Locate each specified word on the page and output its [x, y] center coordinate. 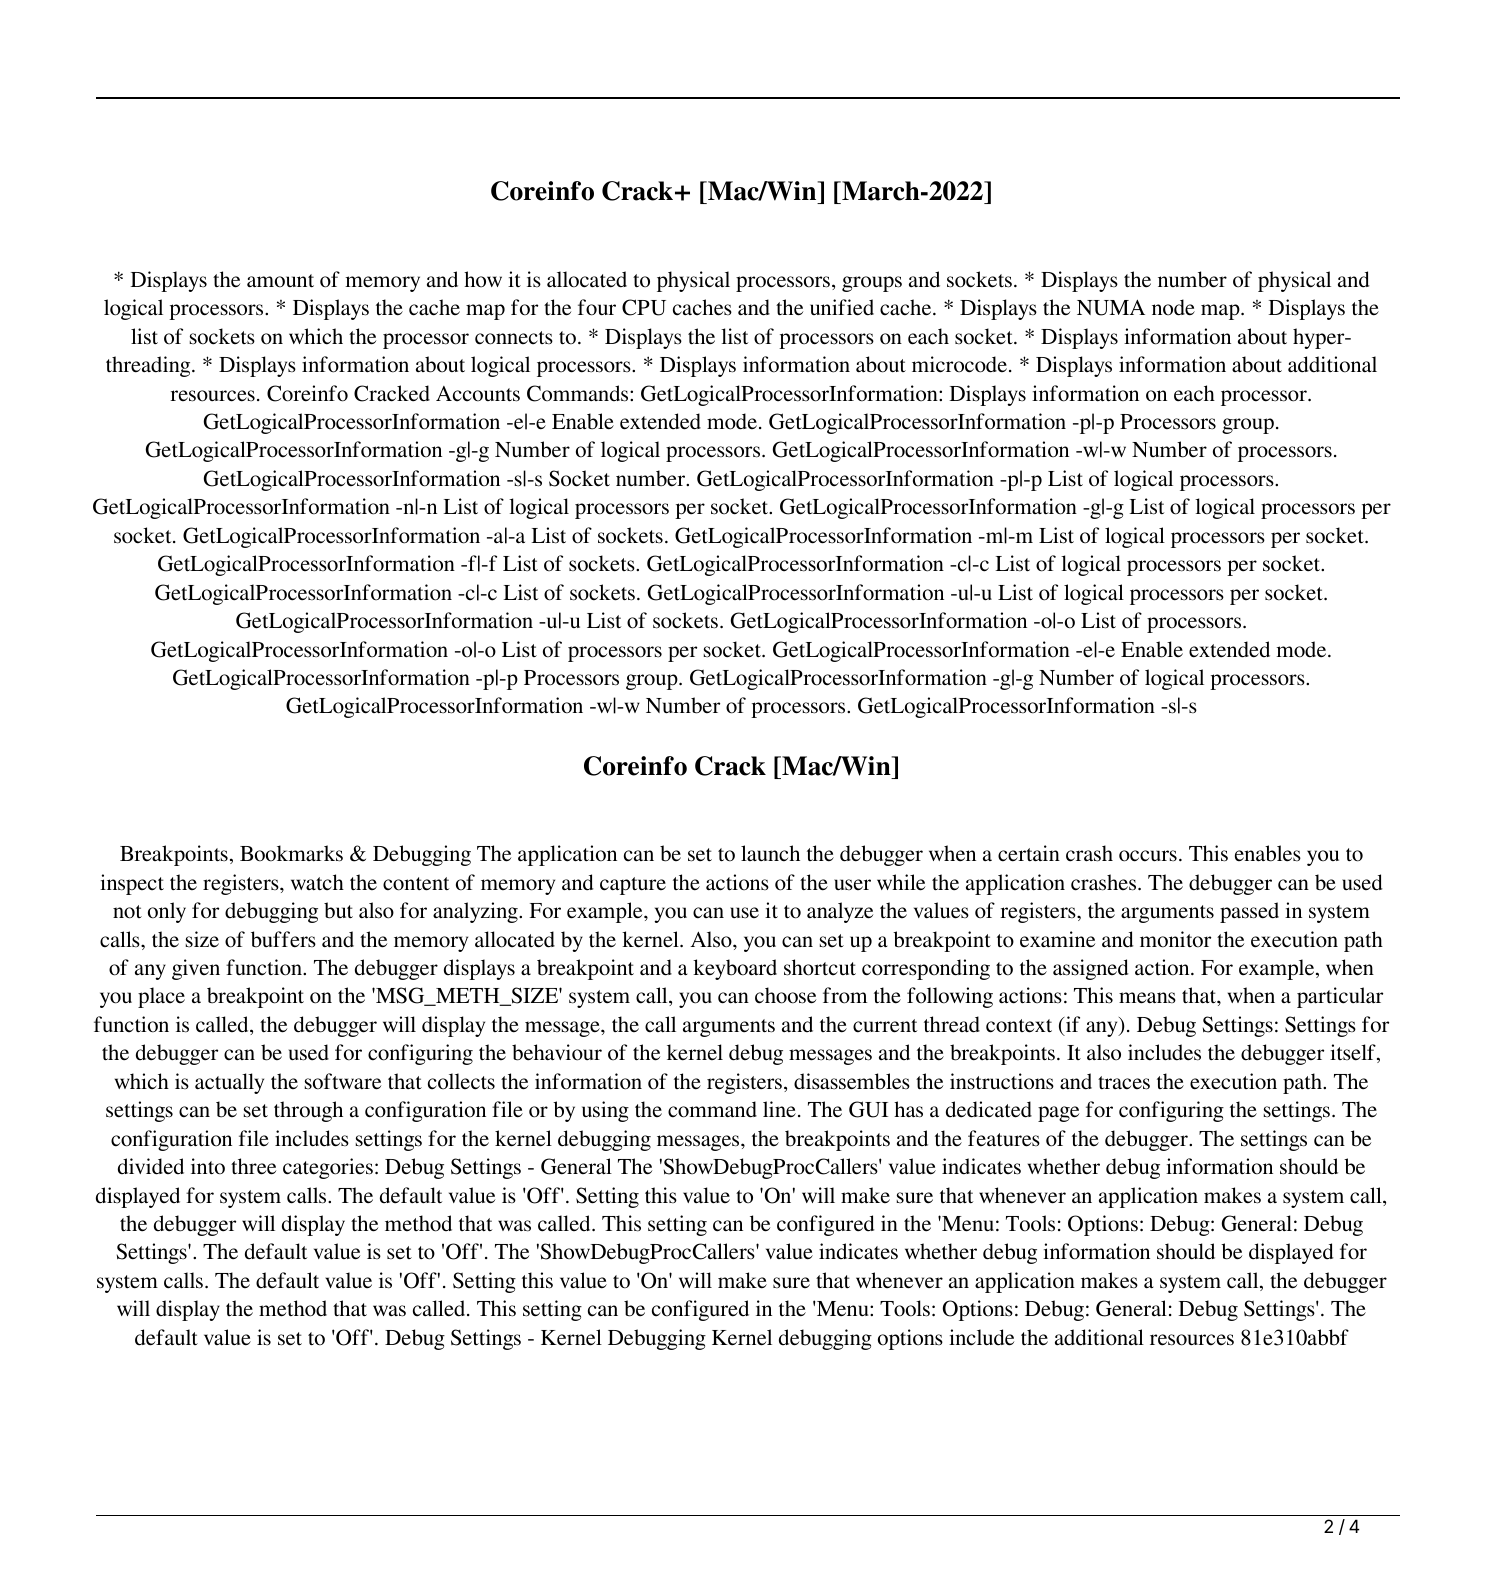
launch [770, 853]
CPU [644, 307]
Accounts [478, 394]
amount [280, 281]
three [253, 1166]
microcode [959, 364]
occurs [1148, 856]
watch [317, 882]
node [1173, 307]
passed [1249, 912]
